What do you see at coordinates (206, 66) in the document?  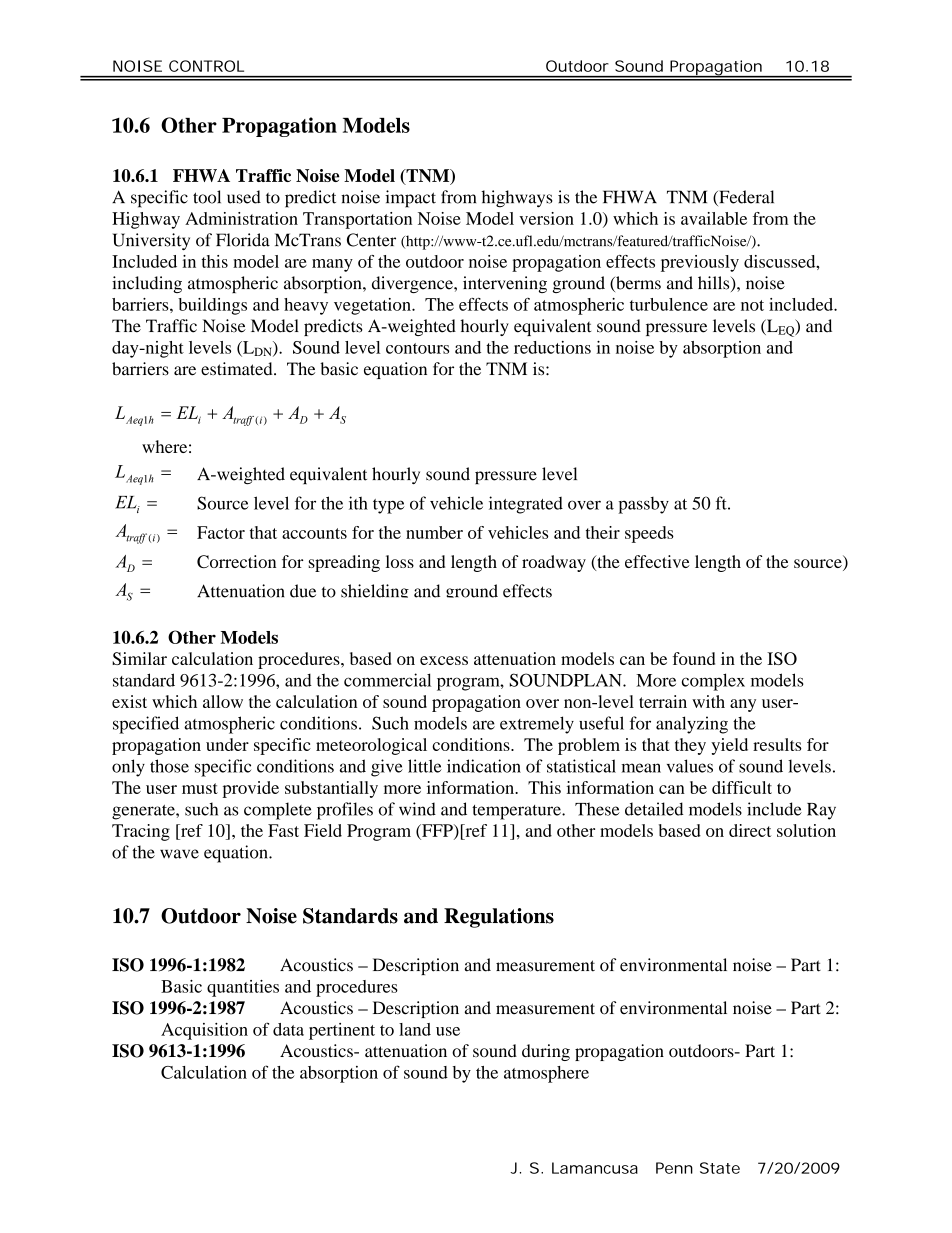 I see `CONTROL` at bounding box center [206, 66].
